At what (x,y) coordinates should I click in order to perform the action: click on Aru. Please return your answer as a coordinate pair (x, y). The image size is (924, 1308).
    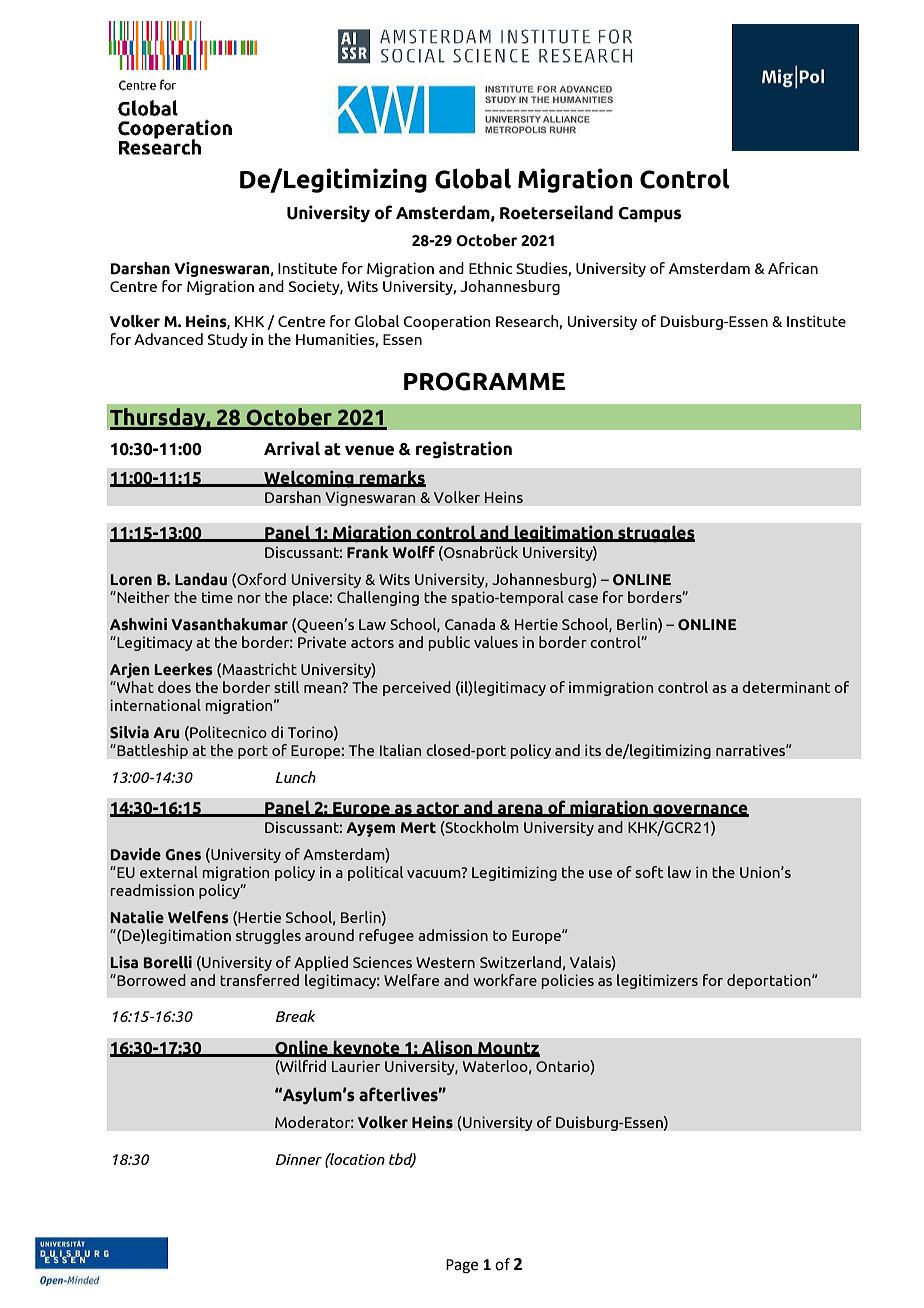
    Looking at the image, I should click on (166, 733).
